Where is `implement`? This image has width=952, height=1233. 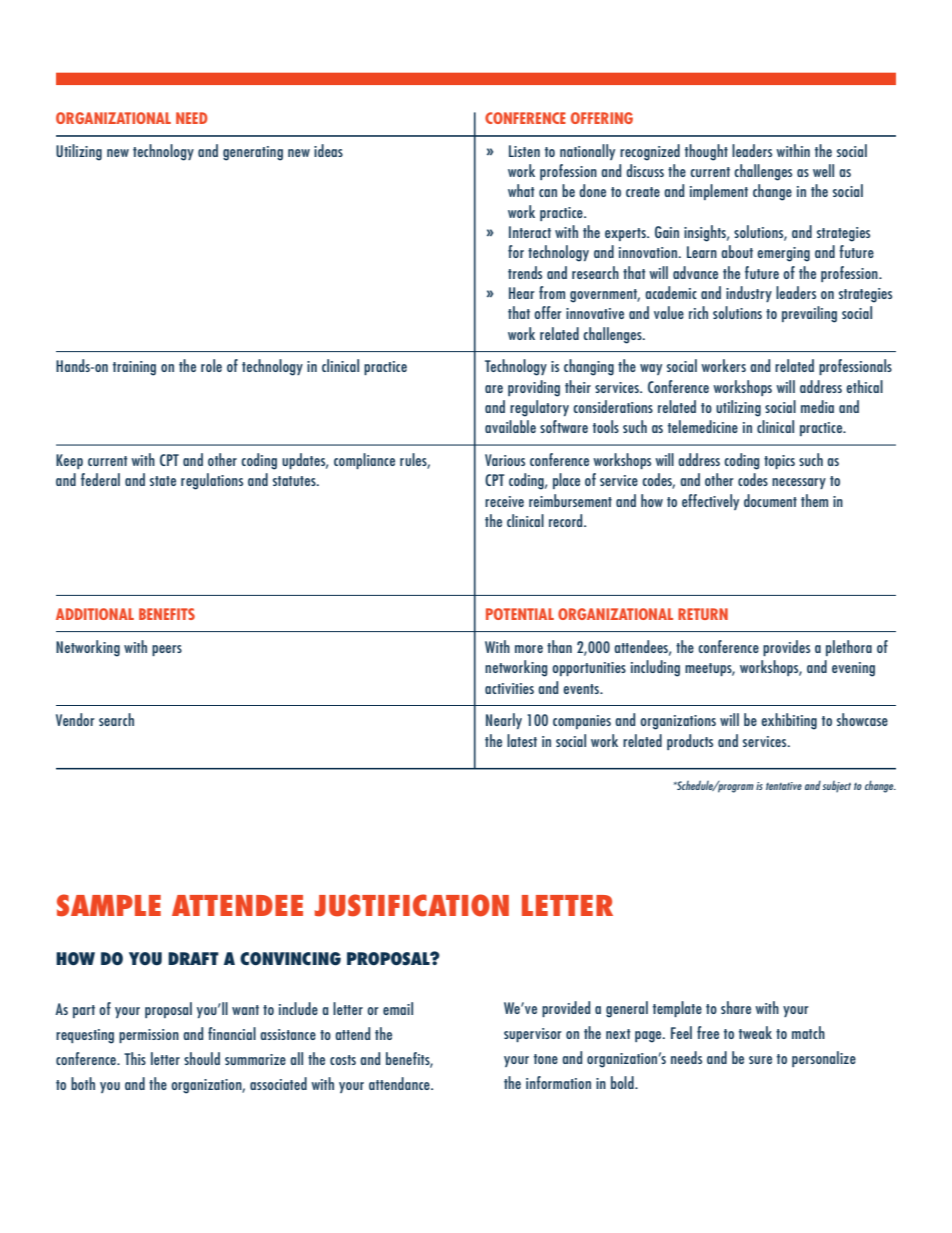
implement is located at coordinates (719, 192).
